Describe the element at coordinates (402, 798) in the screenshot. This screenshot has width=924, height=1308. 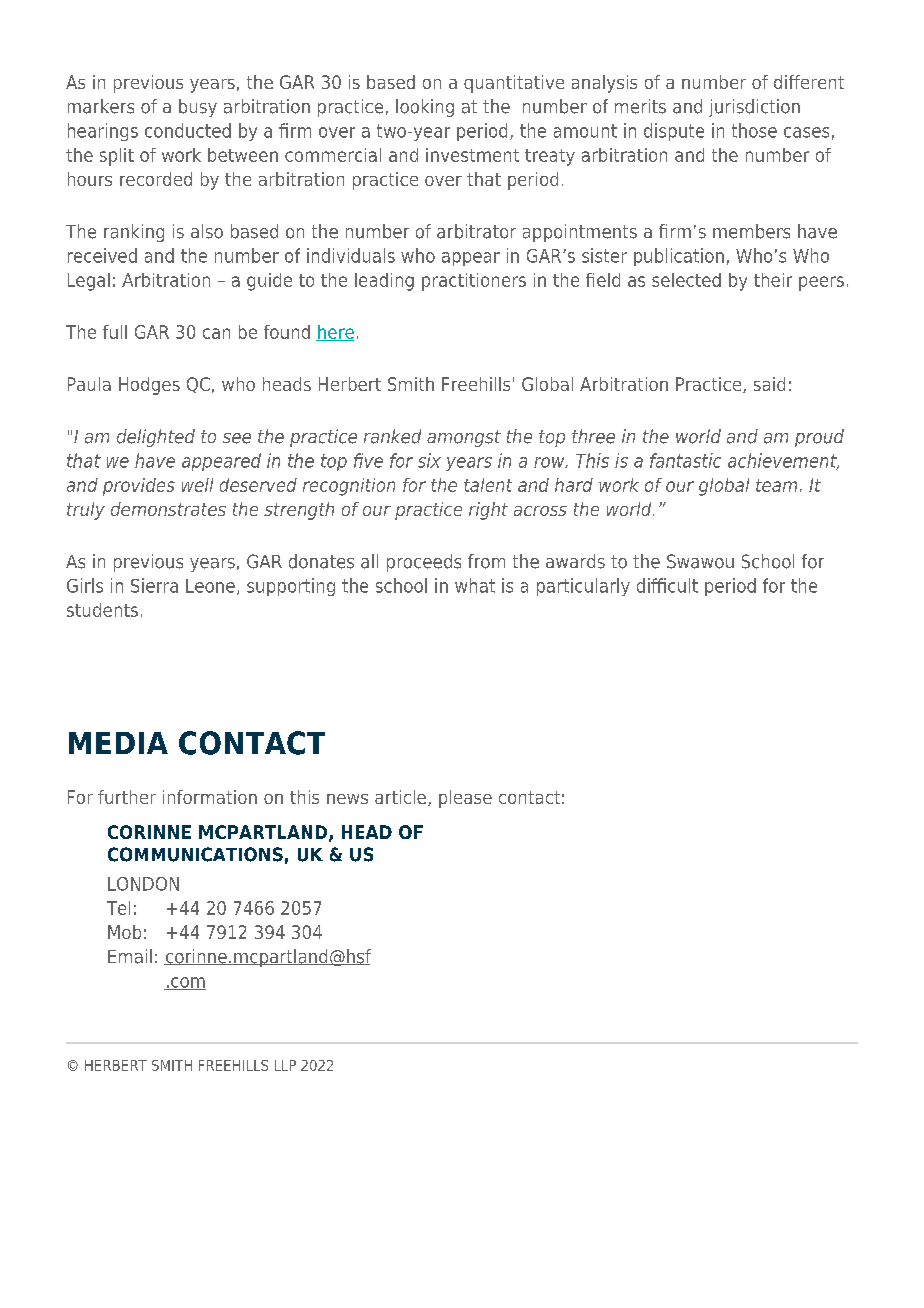
I see `article` at that location.
